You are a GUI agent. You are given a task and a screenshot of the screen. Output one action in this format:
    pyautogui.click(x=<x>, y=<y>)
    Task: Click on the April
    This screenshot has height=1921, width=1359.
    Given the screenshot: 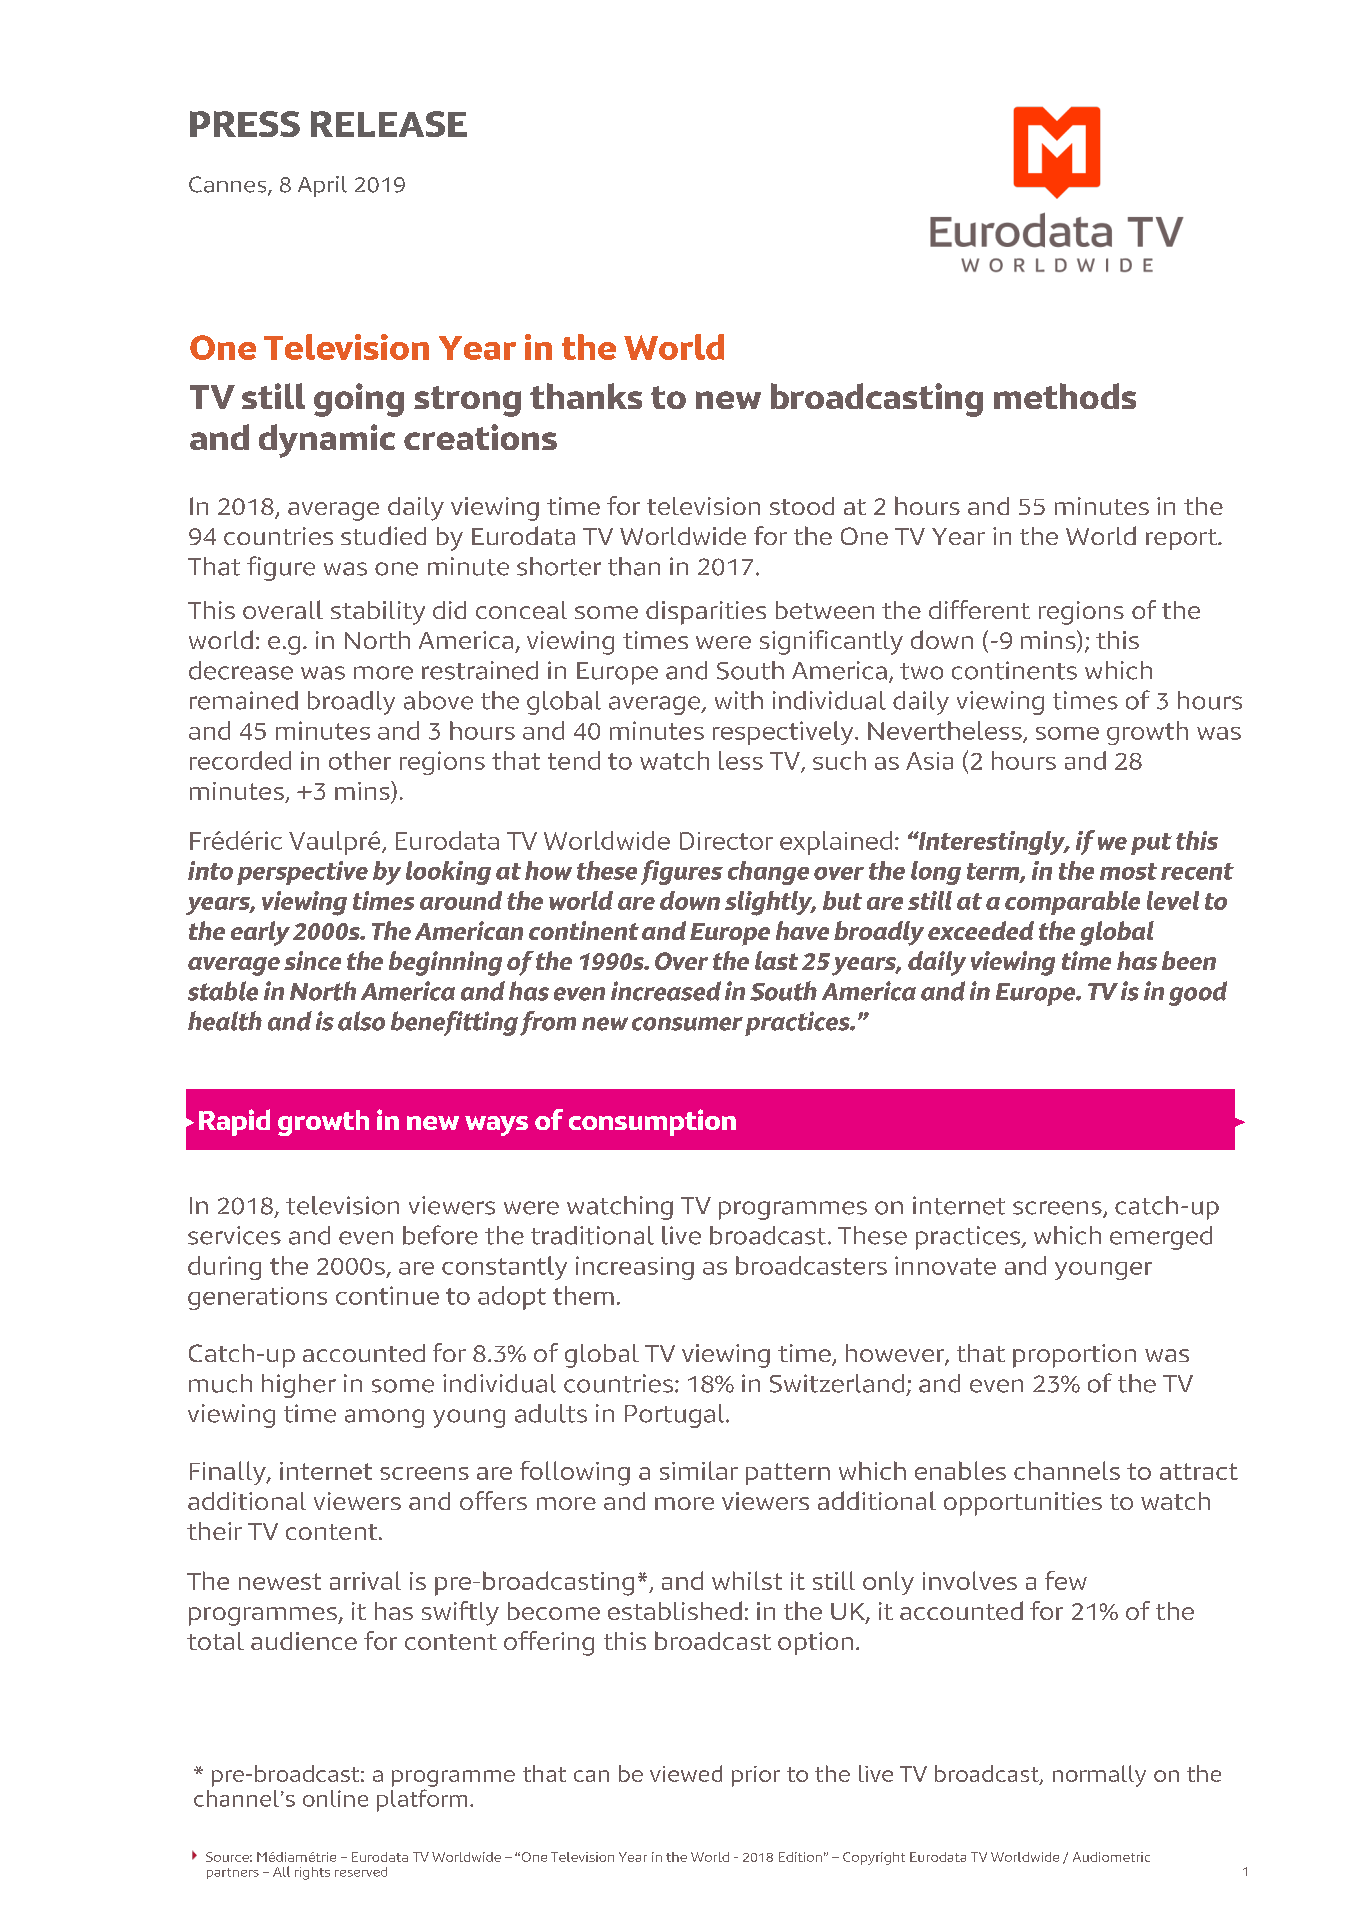 What is the action you would take?
    pyautogui.click(x=322, y=186)
